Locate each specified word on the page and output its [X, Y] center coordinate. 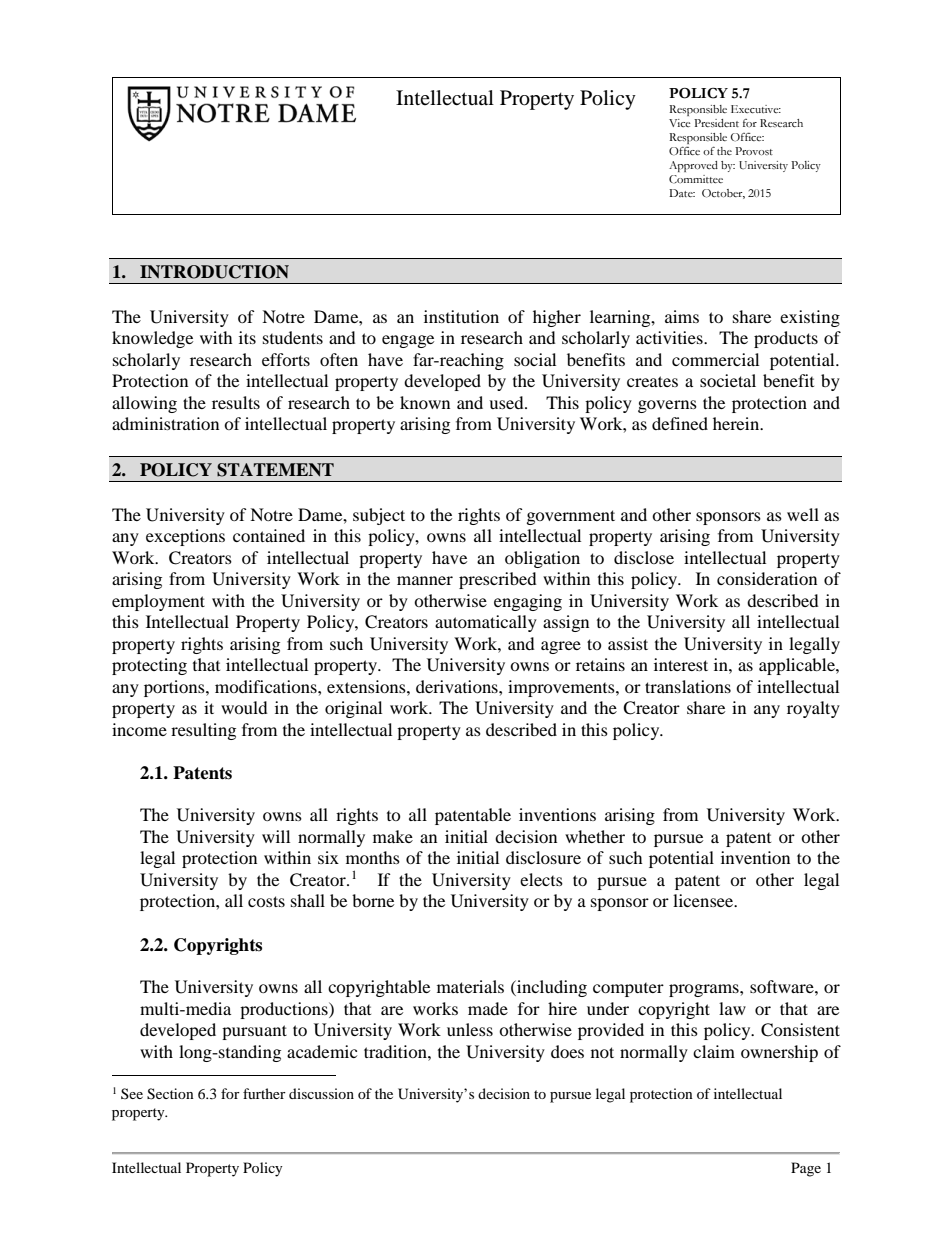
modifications [267, 686]
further [264, 1093]
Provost [754, 151]
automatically [486, 623]
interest [681, 664]
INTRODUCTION [214, 272]
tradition [396, 1051]
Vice [680, 123]
